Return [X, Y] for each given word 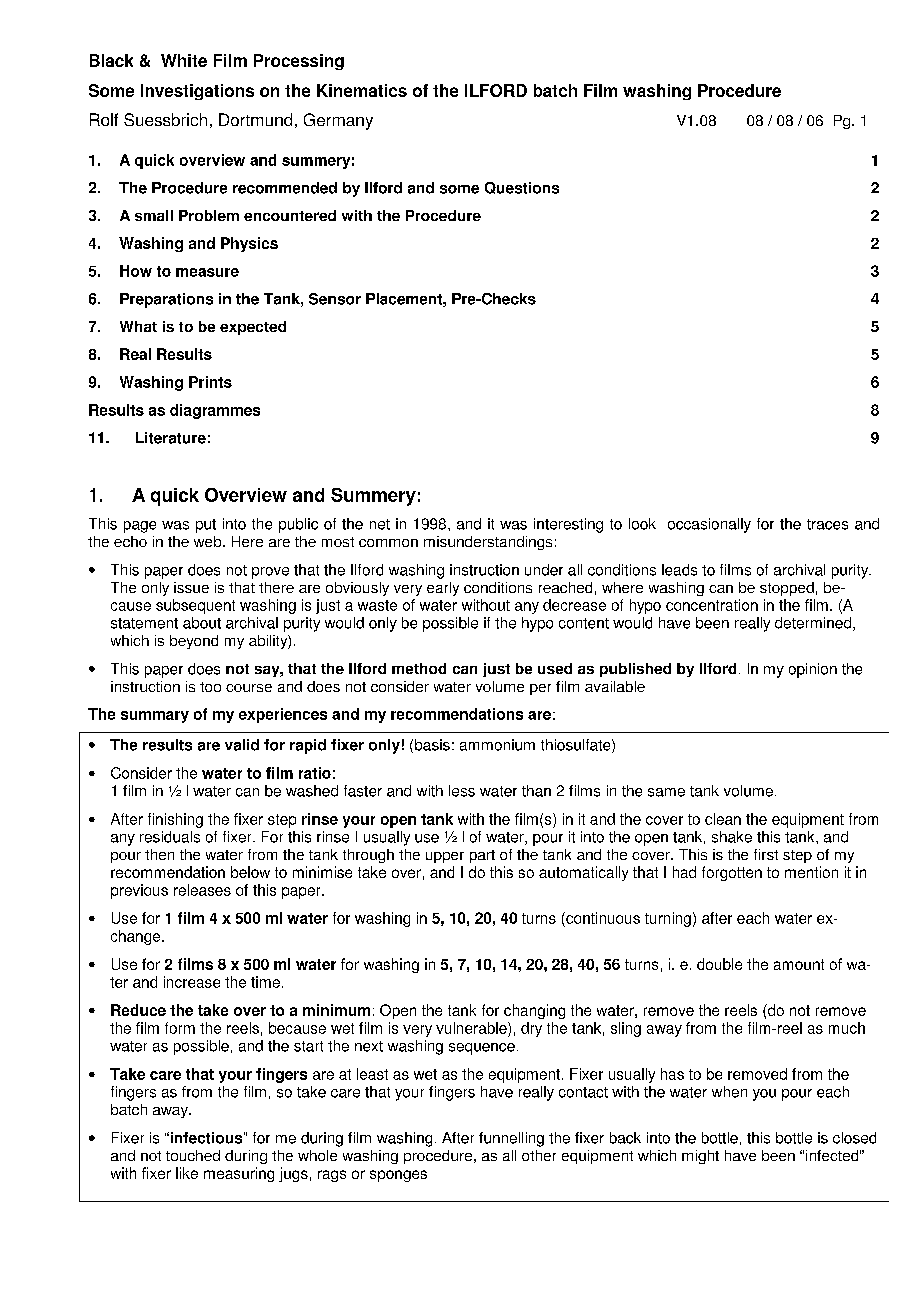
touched [193, 1155]
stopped [787, 589]
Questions [522, 188]
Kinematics [362, 90]
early [443, 589]
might [700, 1157]
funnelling [511, 1139]
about [202, 623]
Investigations [197, 92]
